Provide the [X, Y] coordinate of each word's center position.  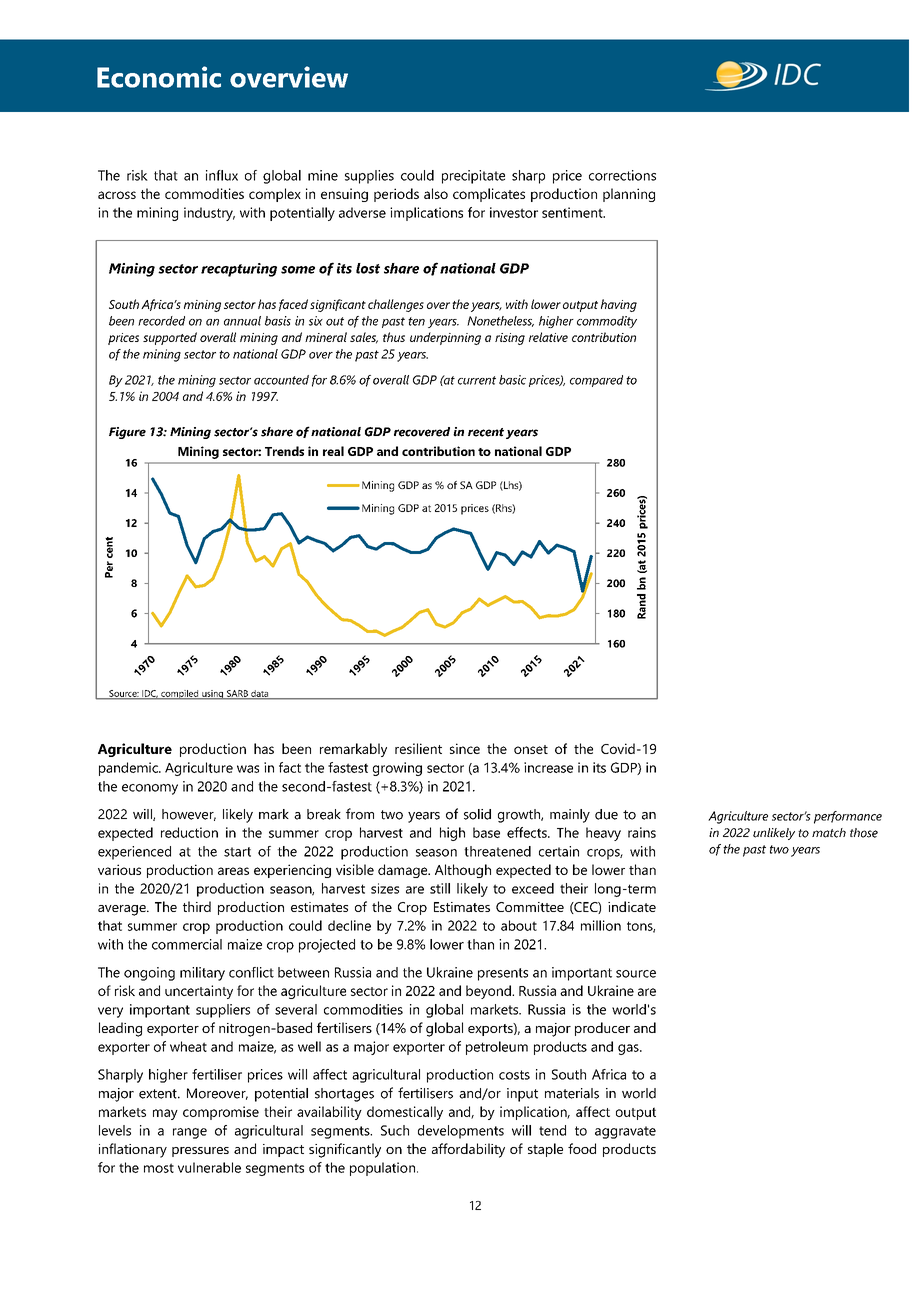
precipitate [473, 177]
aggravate [625, 1132]
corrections [622, 175]
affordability [468, 1150]
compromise [221, 1113]
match [829, 833]
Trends [284, 451]
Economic [159, 77]
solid [477, 814]
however [189, 815]
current [477, 380]
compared [596, 381]
